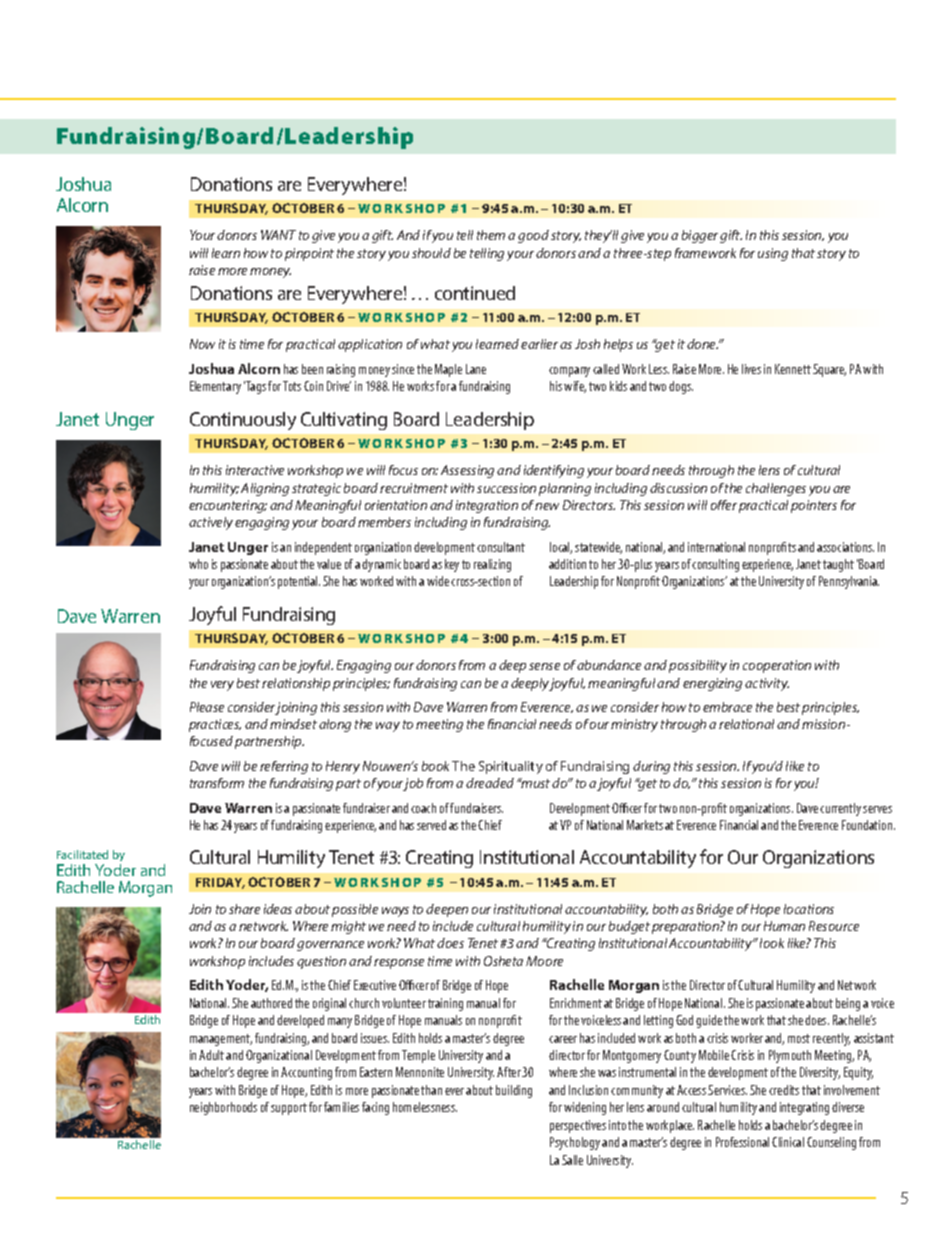  Describe the element at coordinates (772, 943) in the screenshot. I see `look` at that location.
